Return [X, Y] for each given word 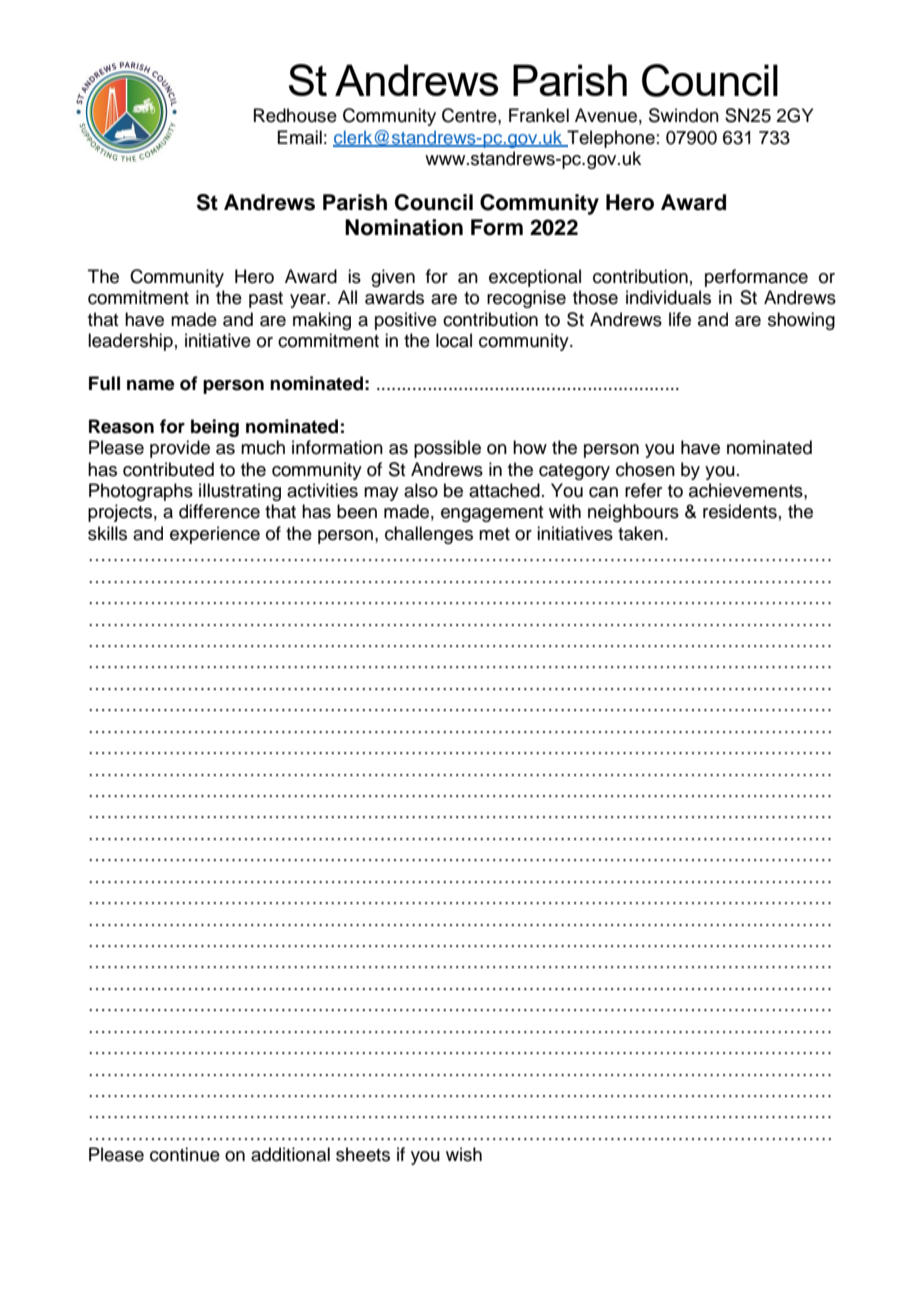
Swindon [684, 115]
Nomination [404, 227]
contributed [168, 469]
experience [215, 535]
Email [299, 137]
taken [640, 533]
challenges [429, 535]
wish [464, 1154]
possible [447, 449]
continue [185, 1154]
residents [740, 511]
